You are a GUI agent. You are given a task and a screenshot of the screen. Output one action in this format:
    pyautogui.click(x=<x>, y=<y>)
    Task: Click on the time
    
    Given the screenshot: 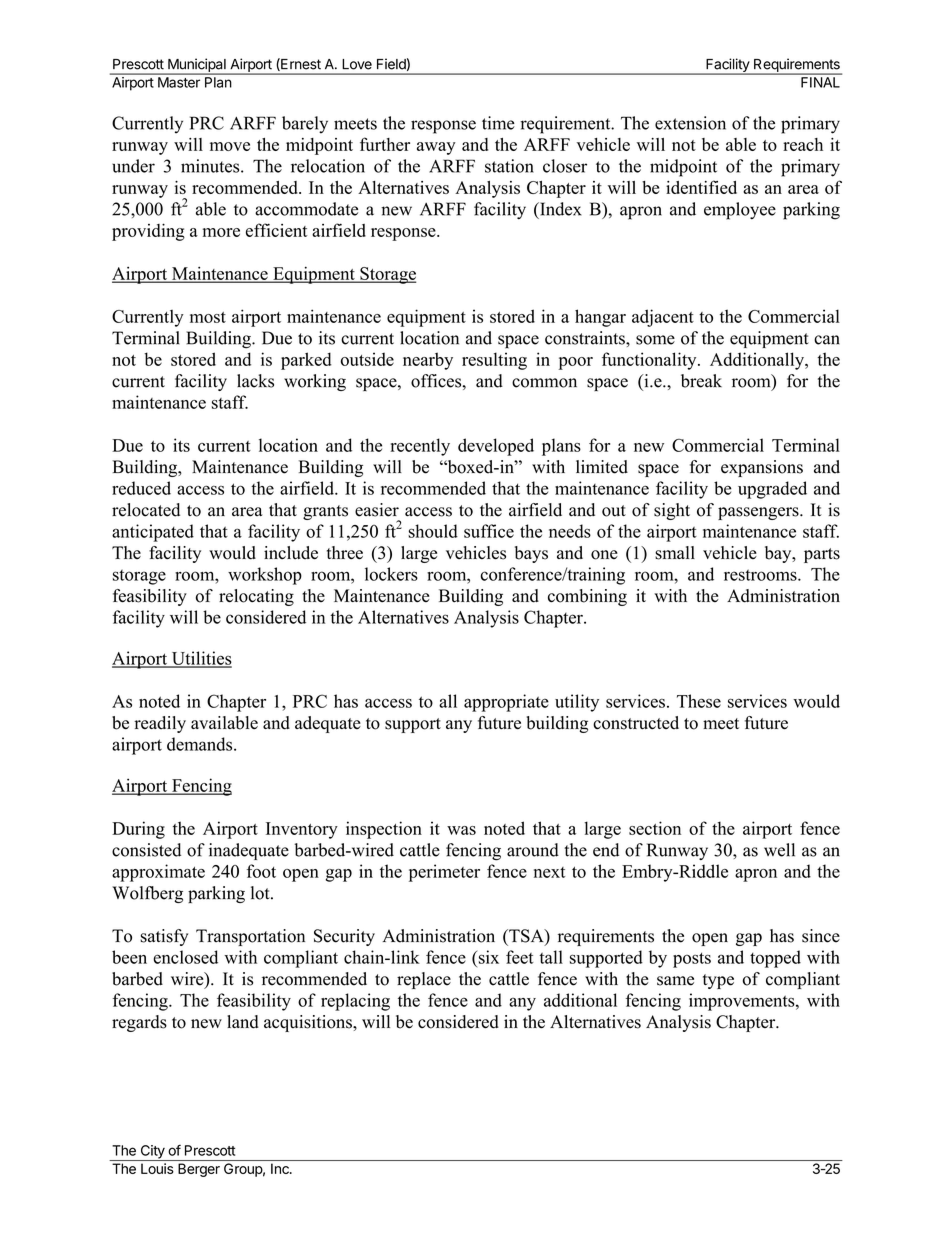 What is the action you would take?
    pyautogui.click(x=498, y=123)
